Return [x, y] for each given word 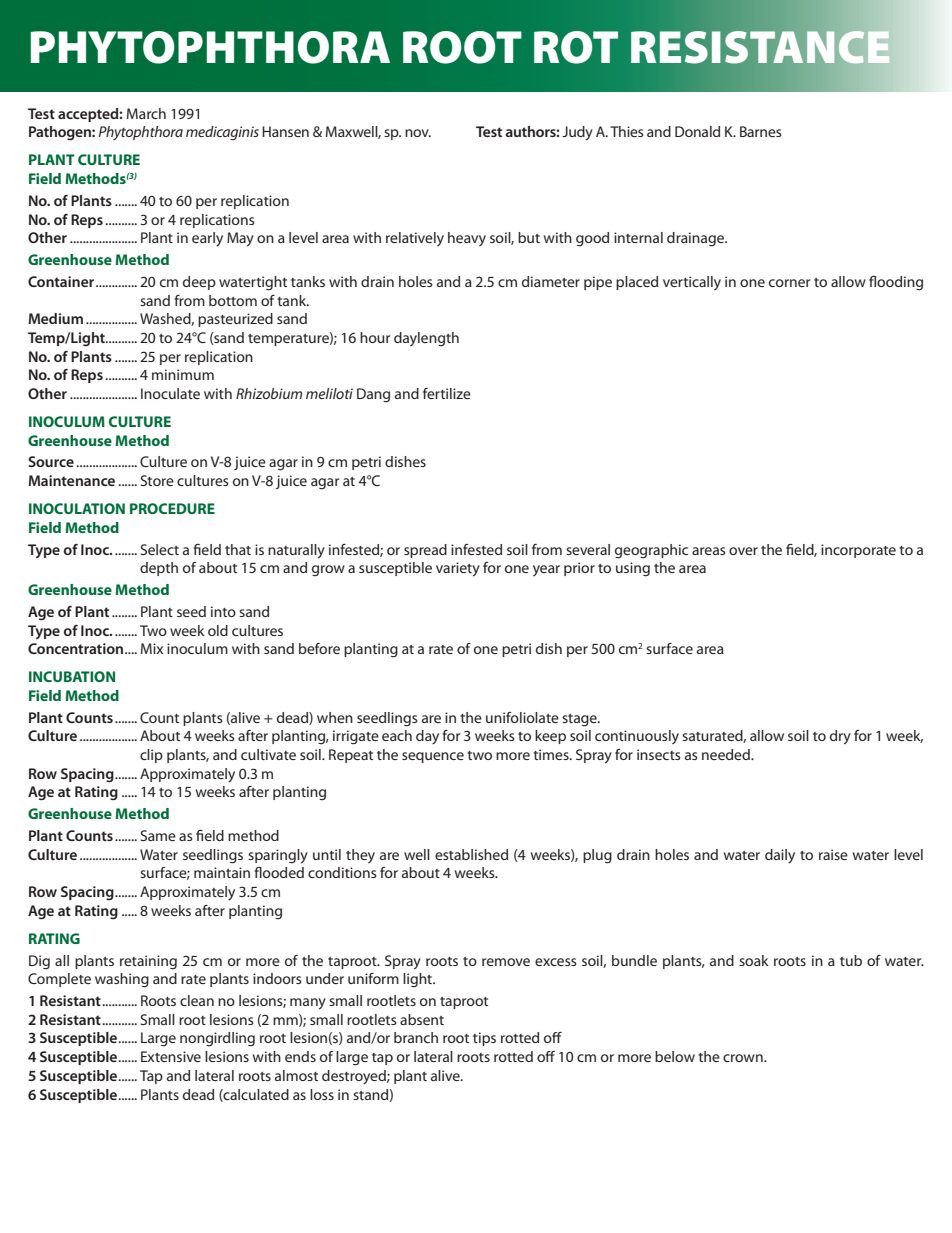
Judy [577, 133]
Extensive [171, 1056]
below [675, 1056]
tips [484, 1039]
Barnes [761, 131]
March [146, 113]
